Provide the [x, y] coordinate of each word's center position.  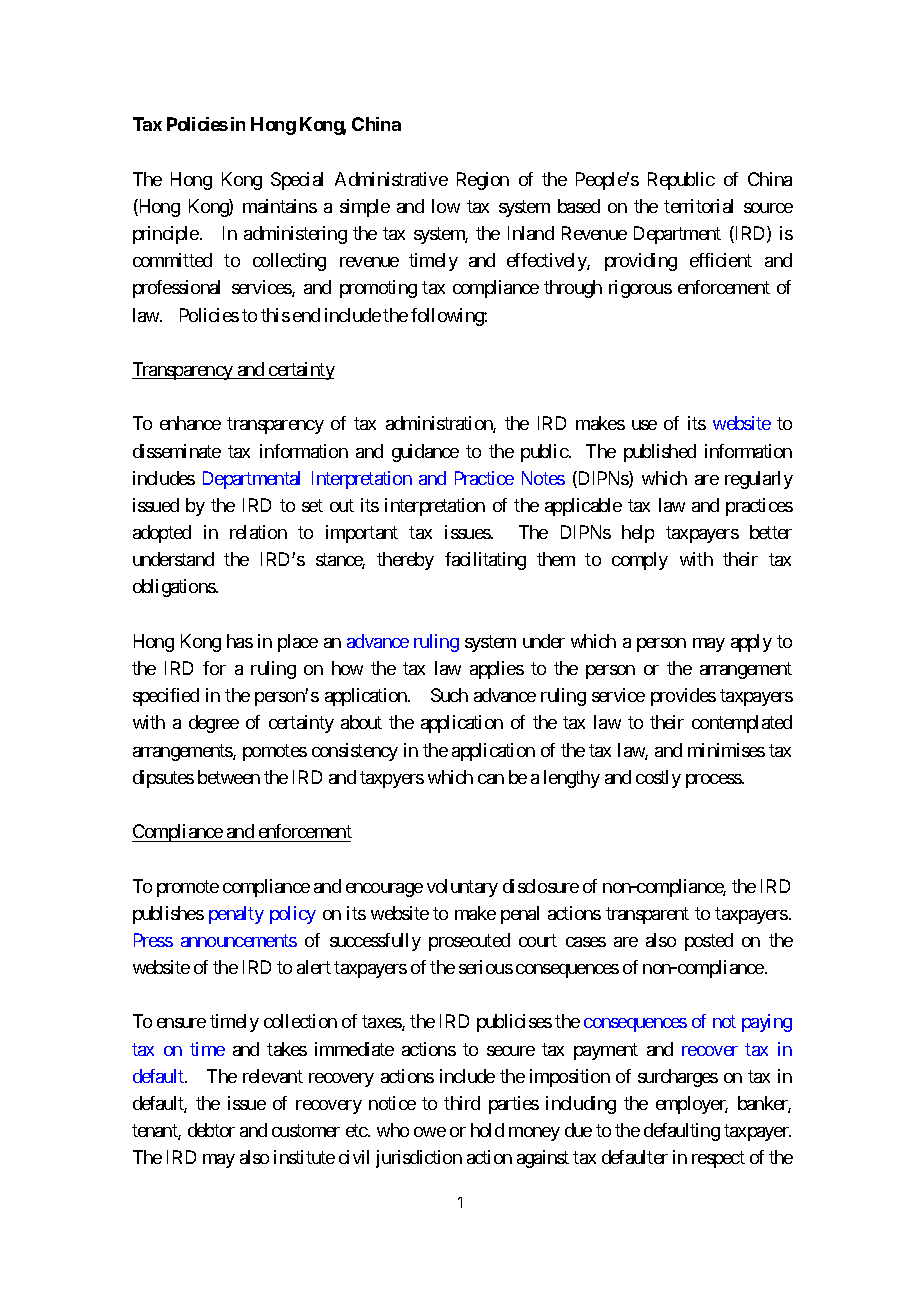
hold [487, 1130]
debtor [211, 1130]
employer [692, 1105]
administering [295, 235]
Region [483, 181]
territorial [698, 206]
